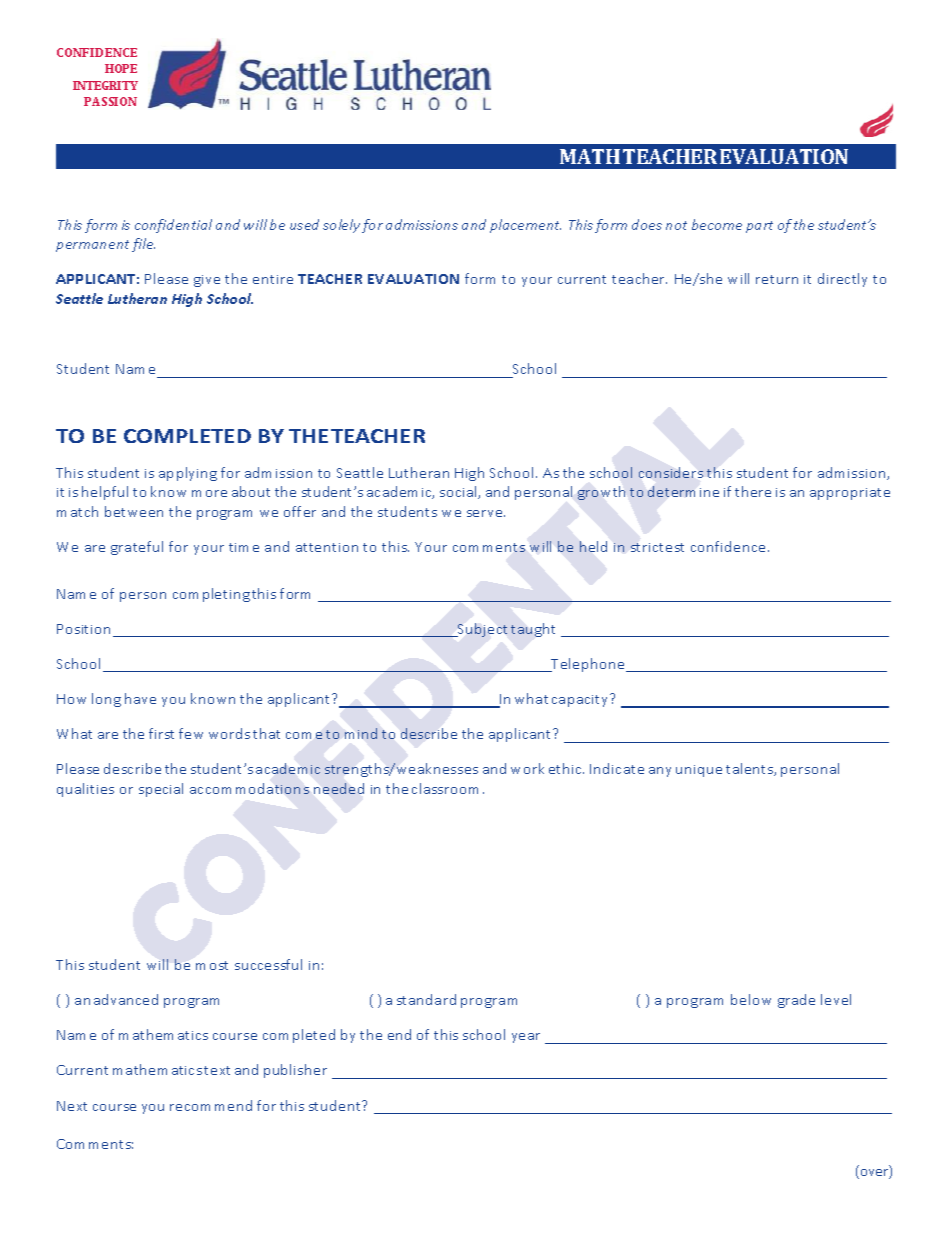 The width and height of the document is (952, 1233). I want to click on year, so click(526, 1038).
